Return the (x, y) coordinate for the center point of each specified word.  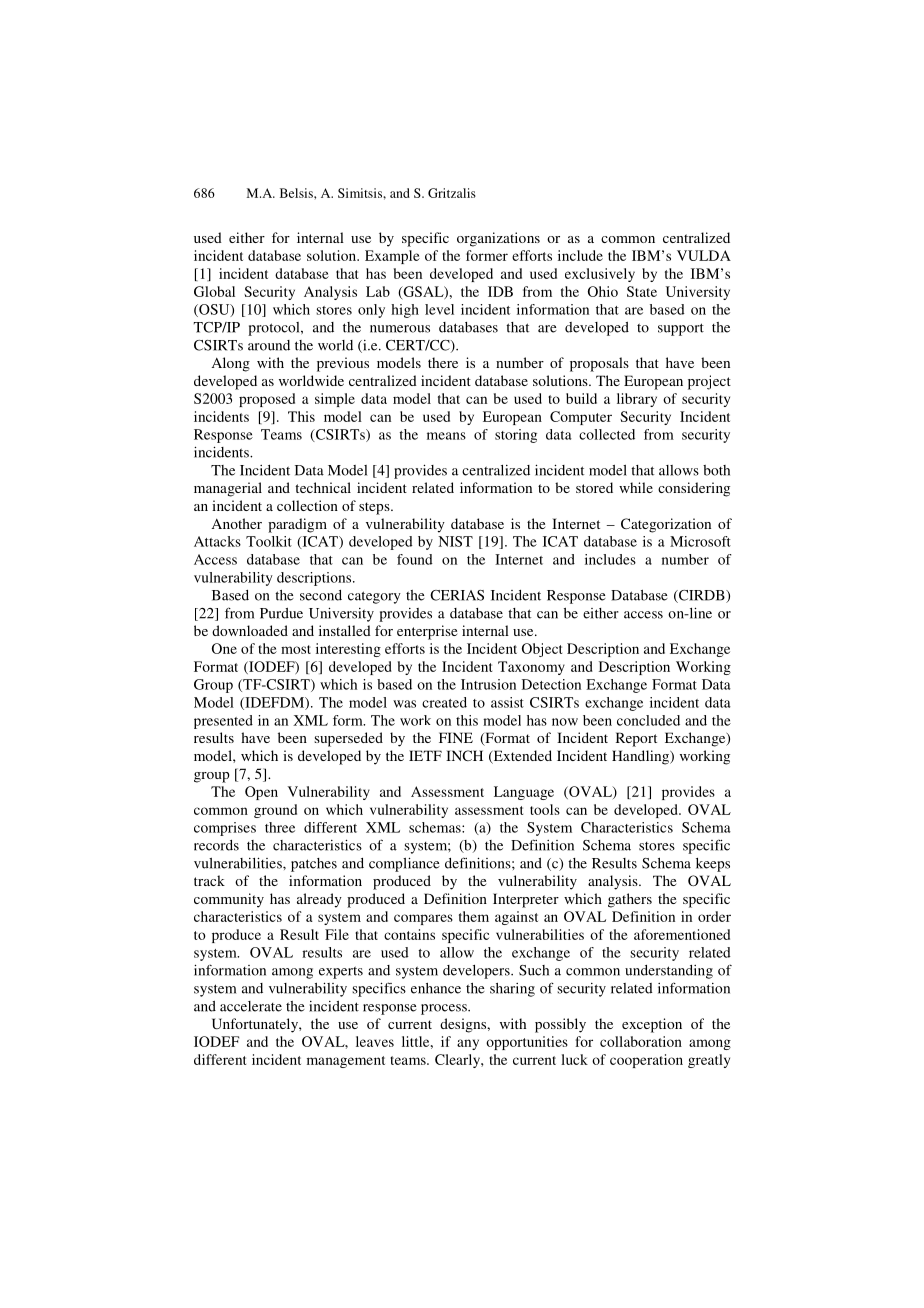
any (468, 1044)
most (296, 649)
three (280, 827)
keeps (713, 865)
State (642, 291)
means (446, 436)
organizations (498, 239)
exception (652, 1025)
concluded (648, 720)
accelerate (251, 1006)
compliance (404, 864)
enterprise (427, 632)
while (636, 487)
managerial (228, 489)
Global (214, 291)
